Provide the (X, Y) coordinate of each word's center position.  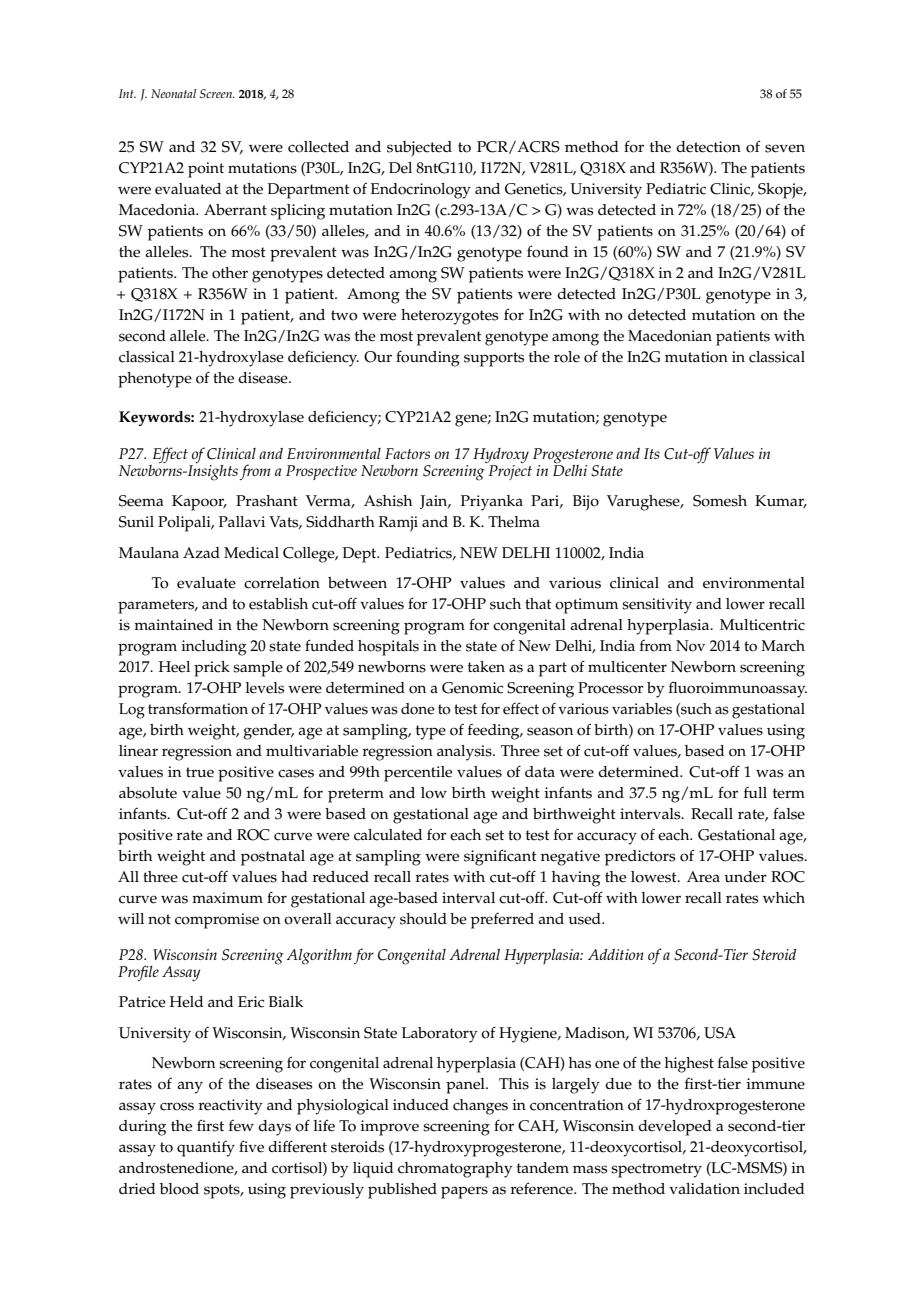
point (206, 170)
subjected (419, 149)
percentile (418, 774)
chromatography (455, 1170)
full (755, 792)
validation (704, 1189)
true (200, 772)
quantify (206, 1149)
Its (652, 453)
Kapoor (199, 503)
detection (708, 147)
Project (509, 471)
